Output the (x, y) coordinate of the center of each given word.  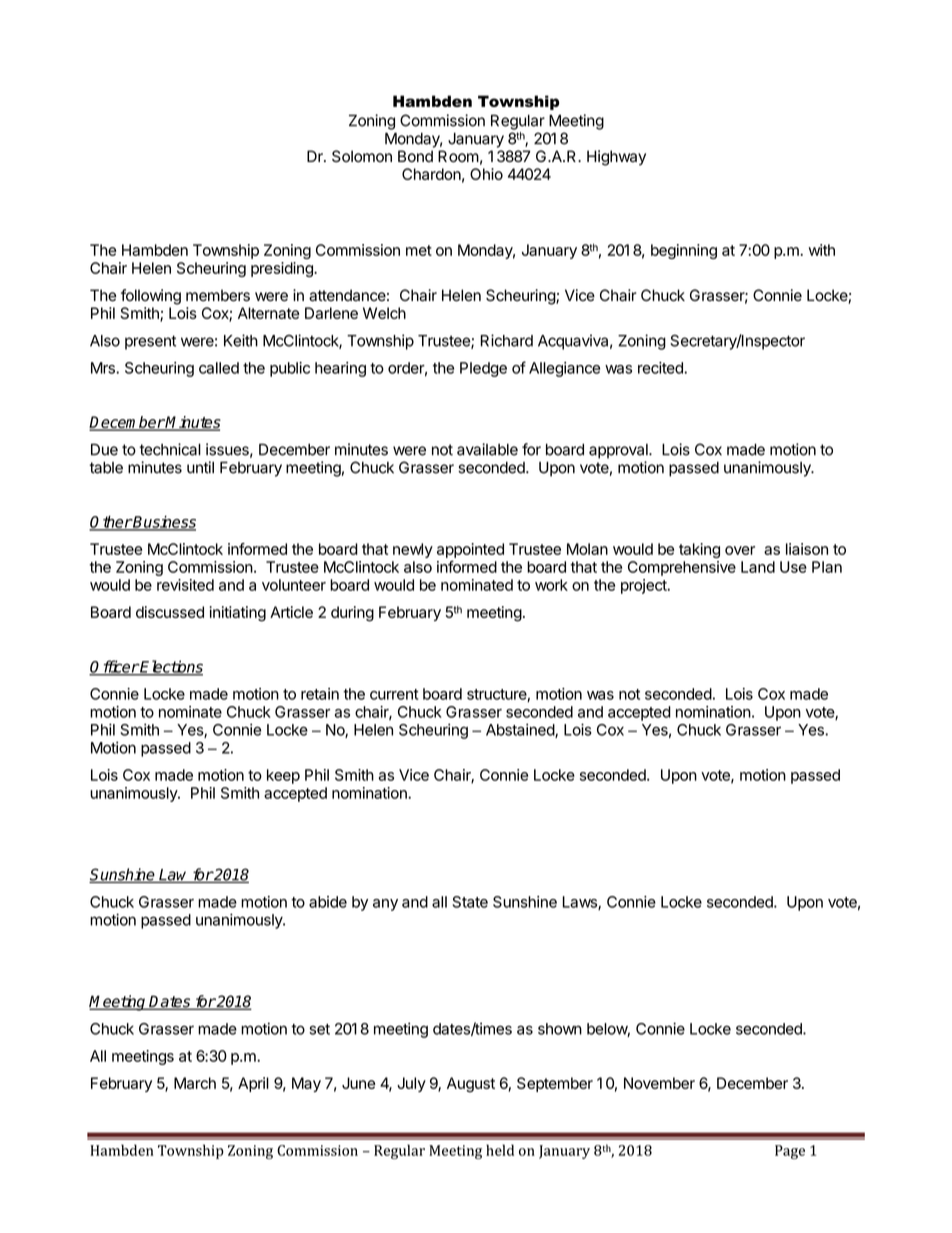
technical (170, 449)
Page (790, 1152)
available (487, 449)
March (195, 1083)
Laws (580, 903)
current (394, 694)
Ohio (486, 174)
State (470, 902)
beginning (684, 251)
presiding (283, 269)
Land (758, 567)
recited (661, 368)
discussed (170, 612)
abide (328, 902)
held (500, 1150)
